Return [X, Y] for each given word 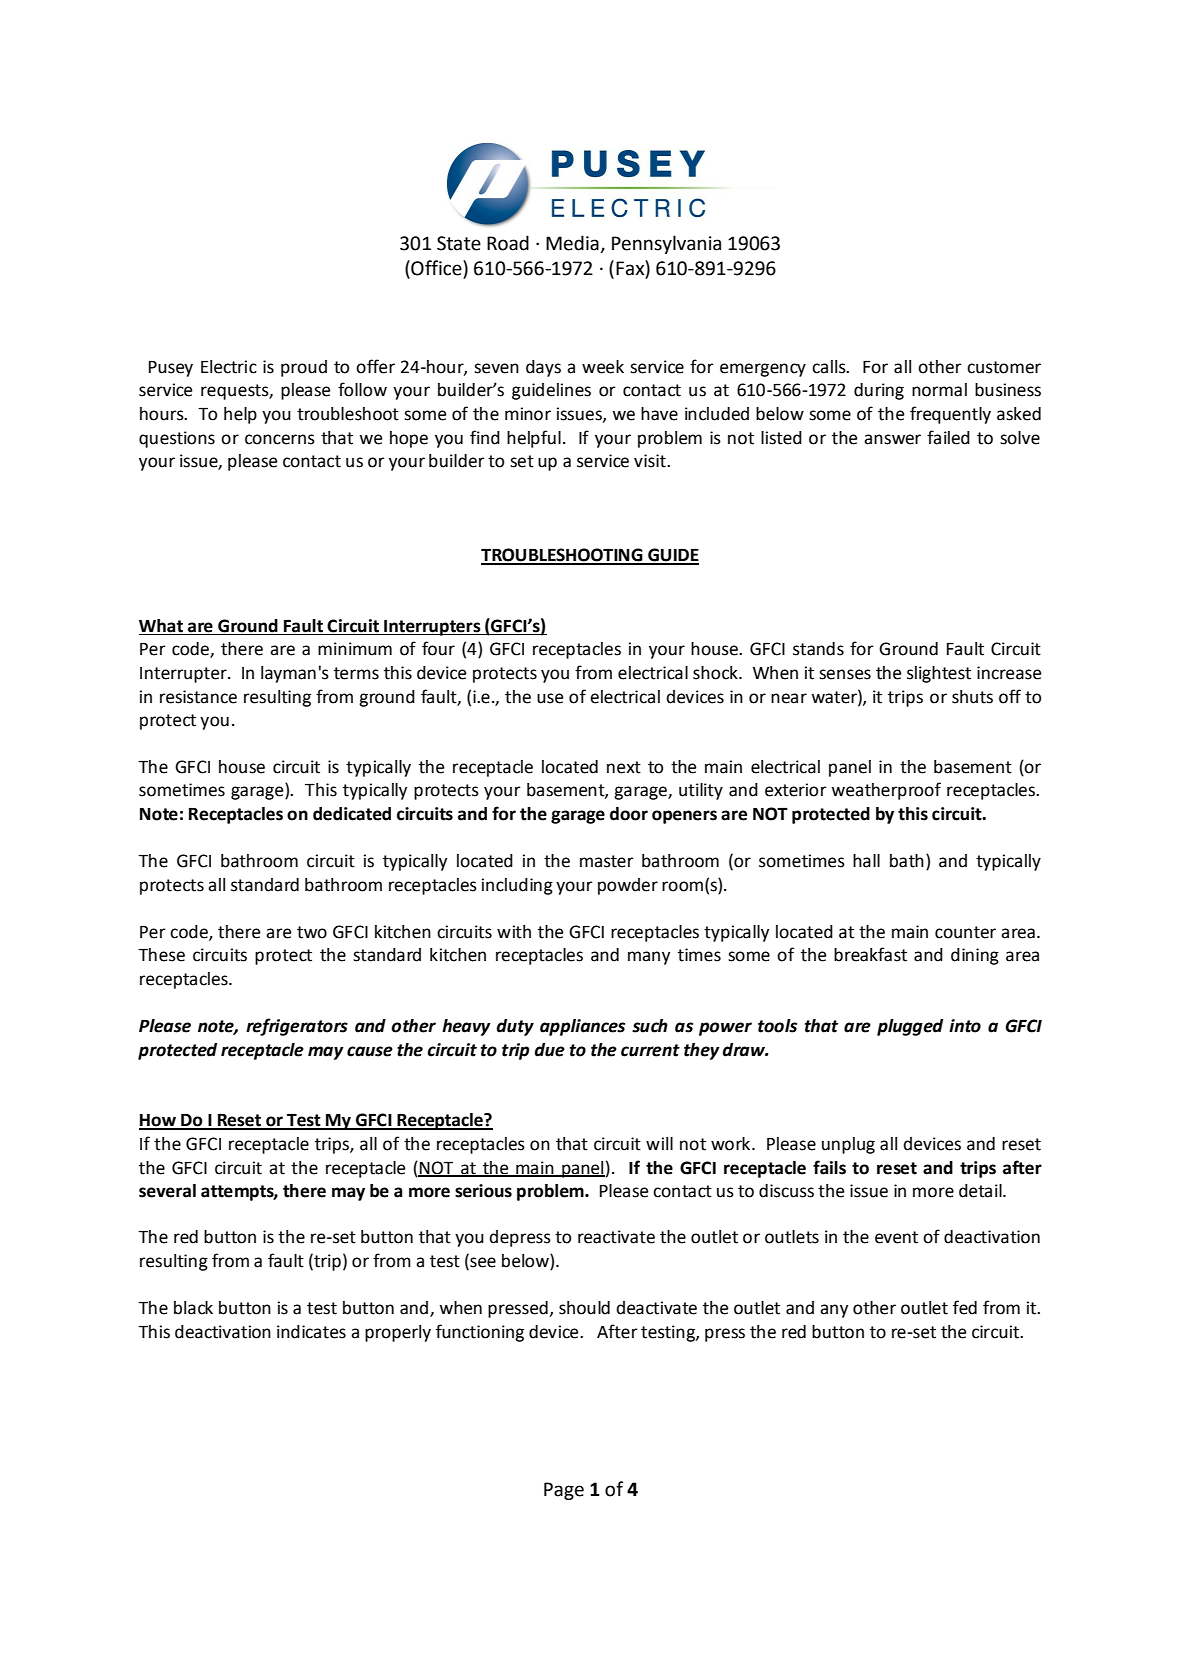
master [607, 861]
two [312, 932]
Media [572, 243]
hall [866, 861]
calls [830, 367]
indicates [311, 1332]
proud [304, 368]
